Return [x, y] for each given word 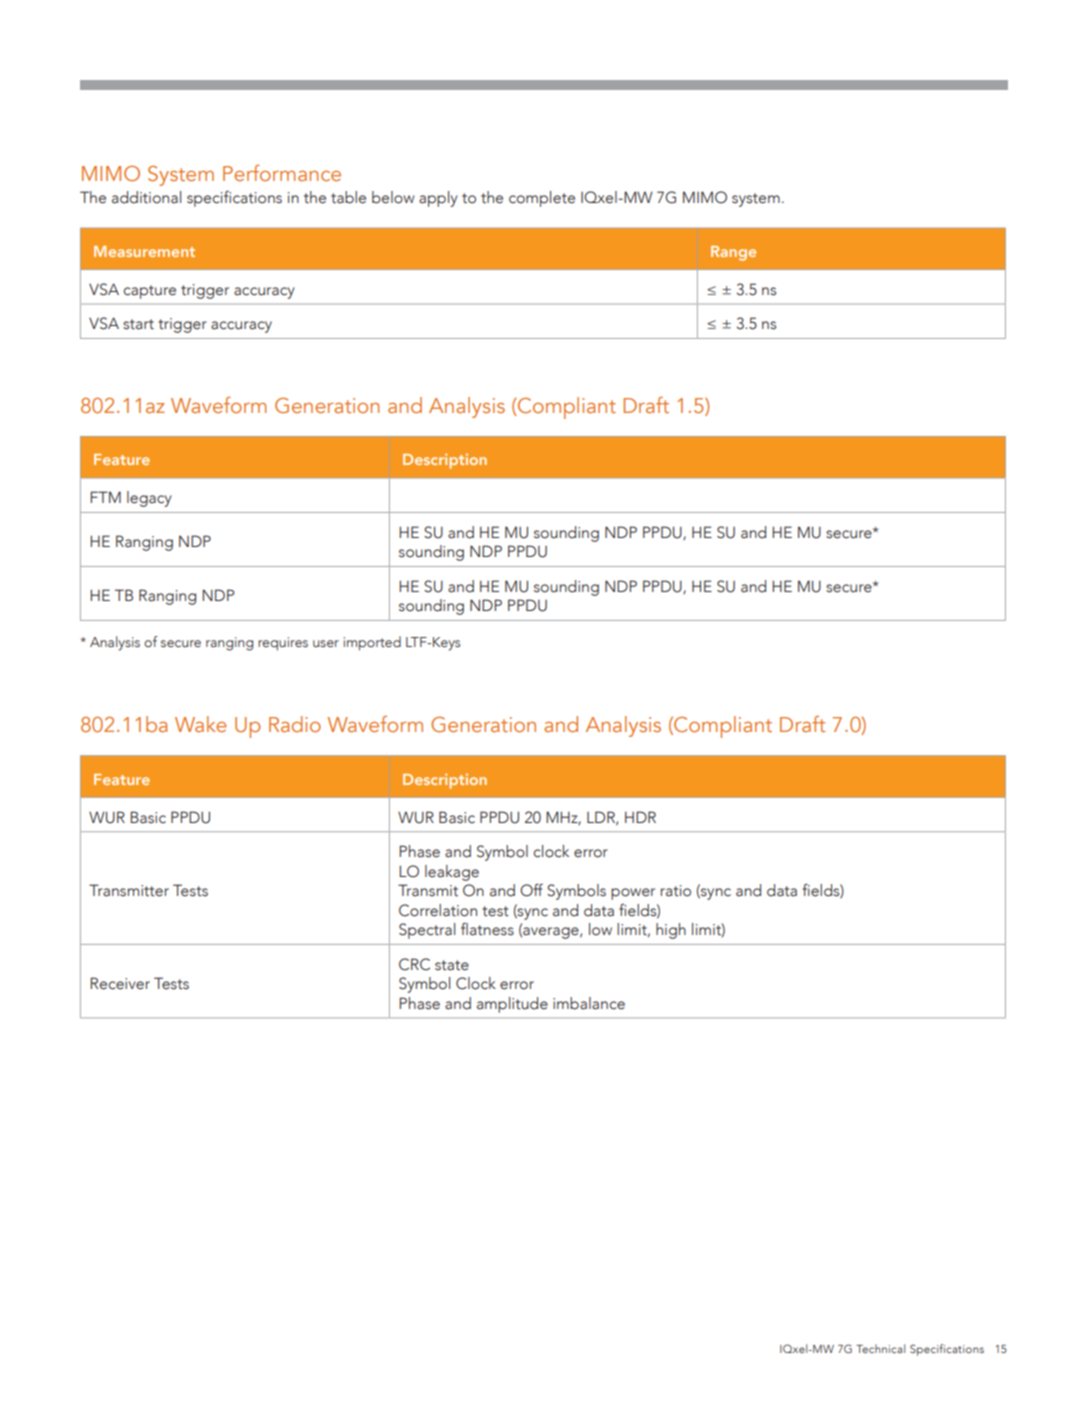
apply [438, 199]
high [671, 931]
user [326, 643]
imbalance [589, 1003]
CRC [414, 964]
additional [146, 197]
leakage [452, 873]
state [452, 965]
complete [542, 199]
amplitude [512, 1005]
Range [733, 253]
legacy [149, 499]
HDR [640, 817]
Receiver [120, 983]
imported [372, 643]
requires [283, 644]
